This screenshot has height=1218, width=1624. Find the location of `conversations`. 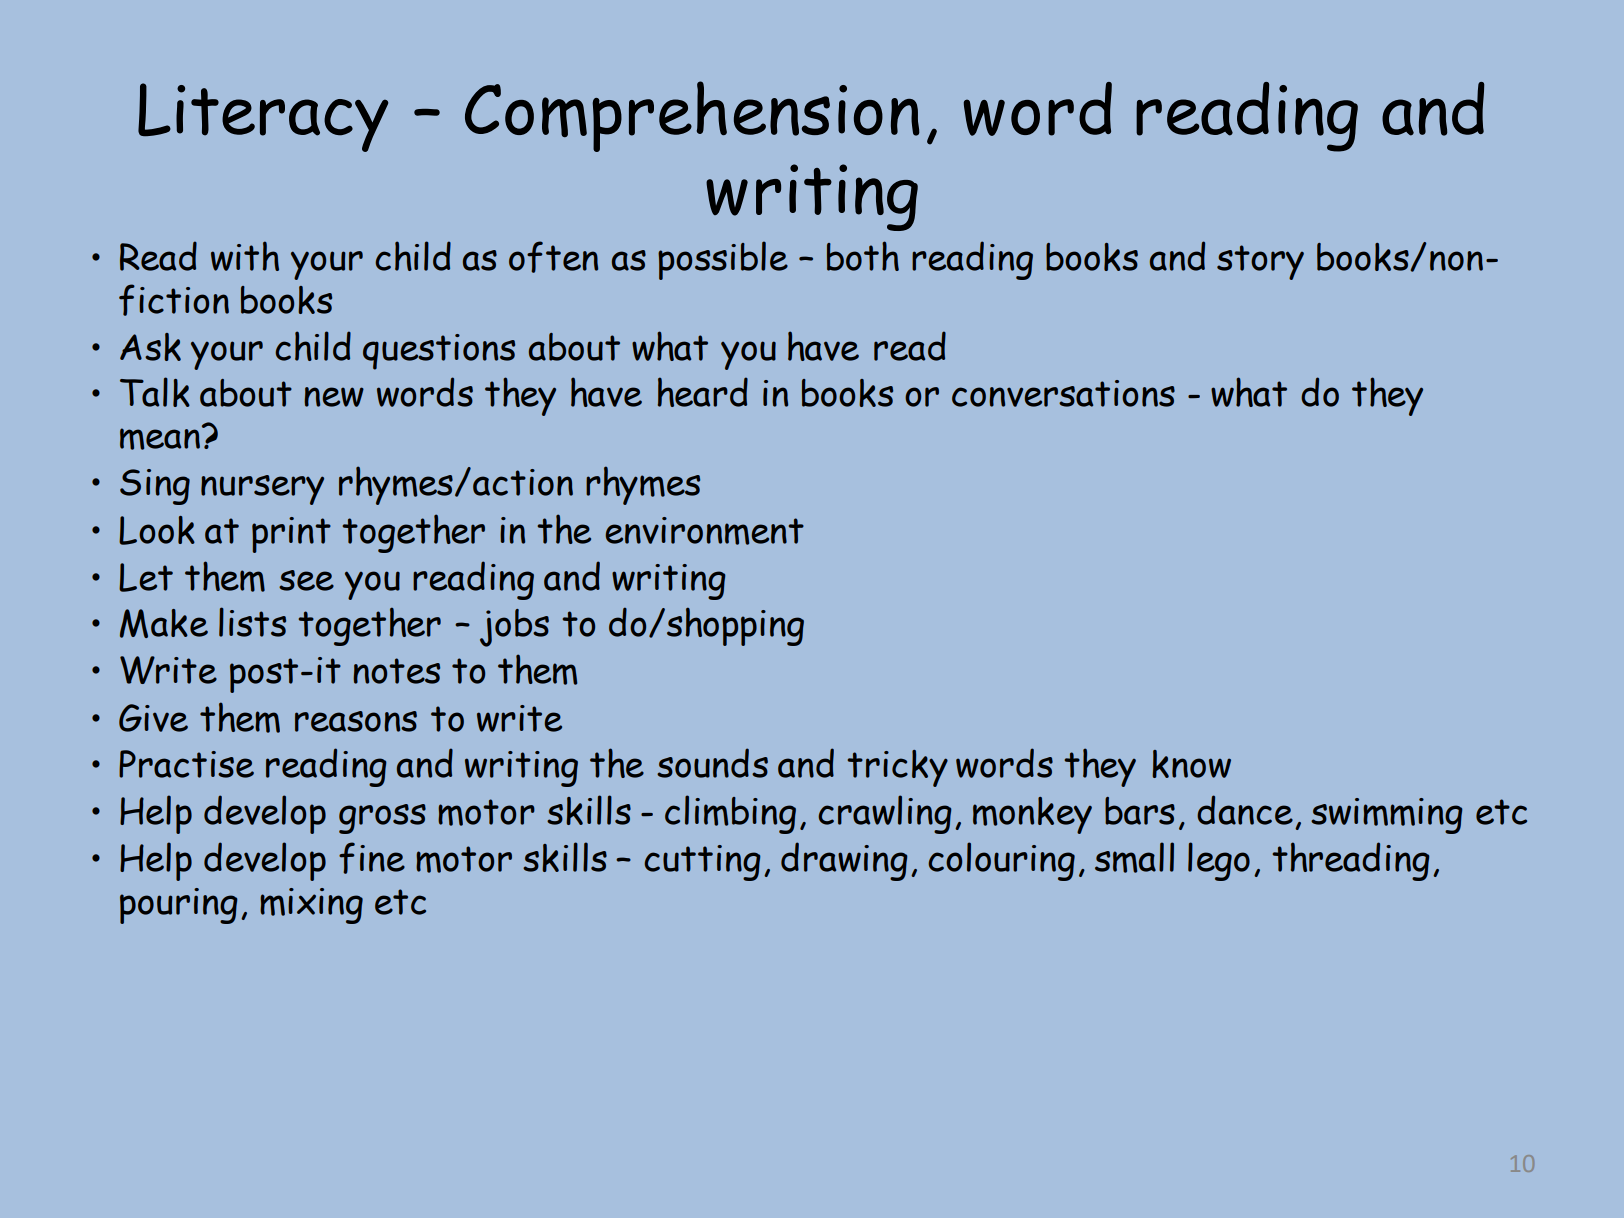

conversations is located at coordinates (1063, 393).
